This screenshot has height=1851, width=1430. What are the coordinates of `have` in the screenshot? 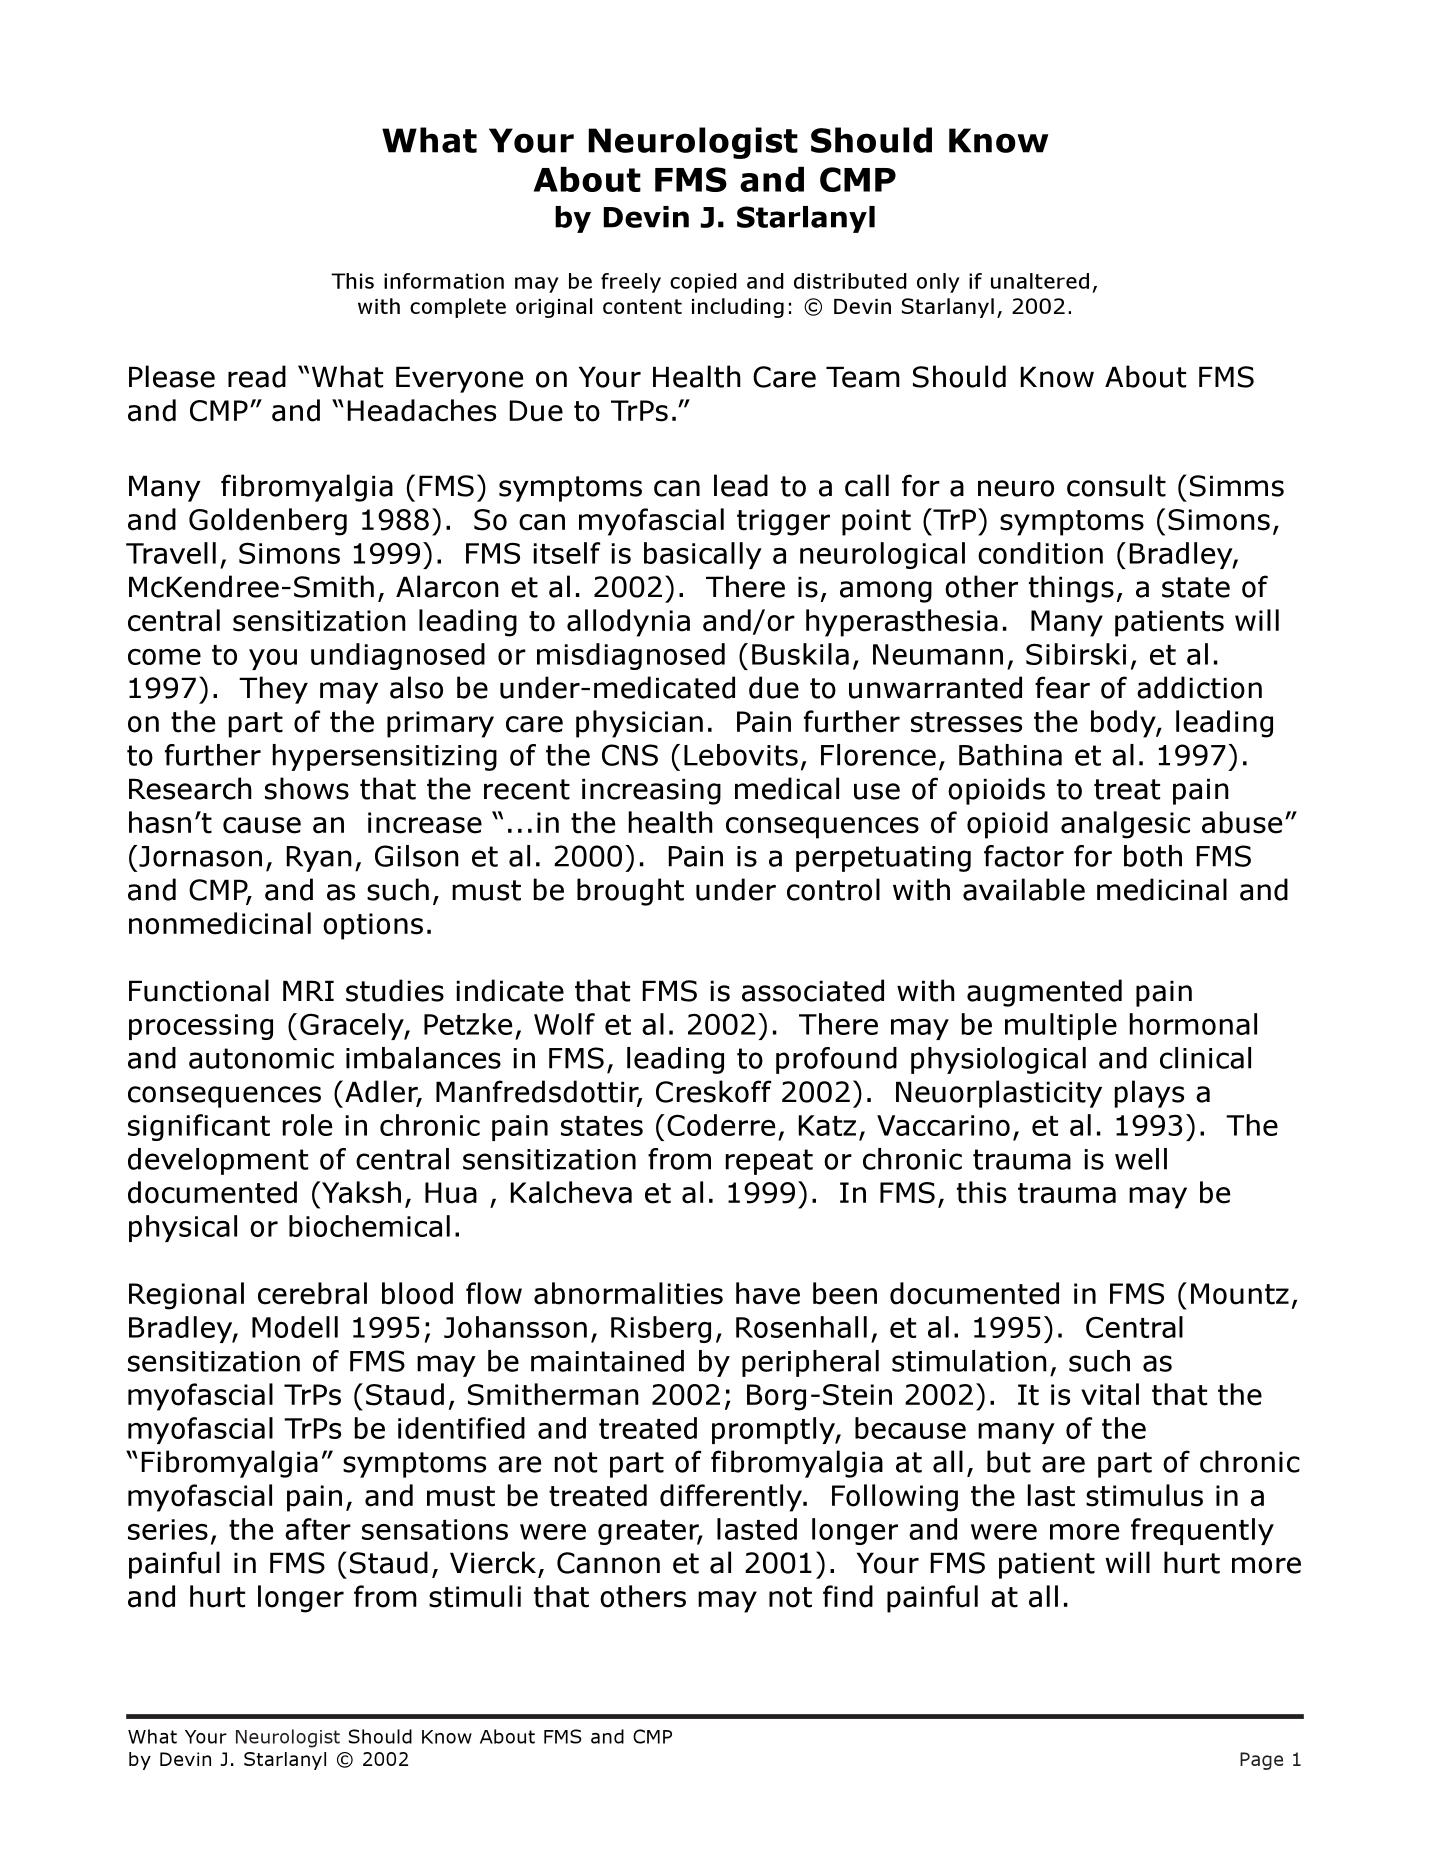 It's located at (768, 1293).
